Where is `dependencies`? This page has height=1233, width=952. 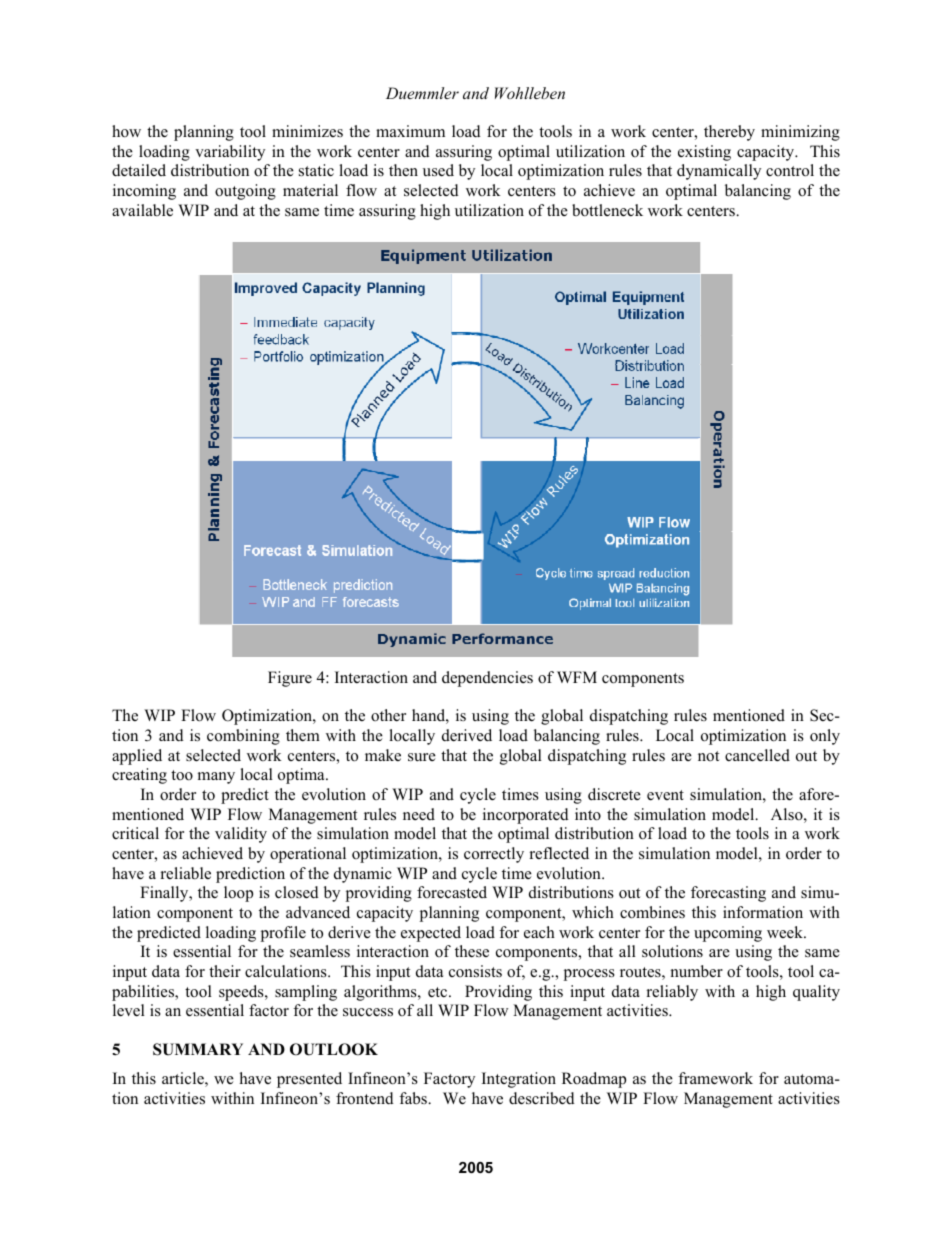
dependencies is located at coordinates (487, 679).
